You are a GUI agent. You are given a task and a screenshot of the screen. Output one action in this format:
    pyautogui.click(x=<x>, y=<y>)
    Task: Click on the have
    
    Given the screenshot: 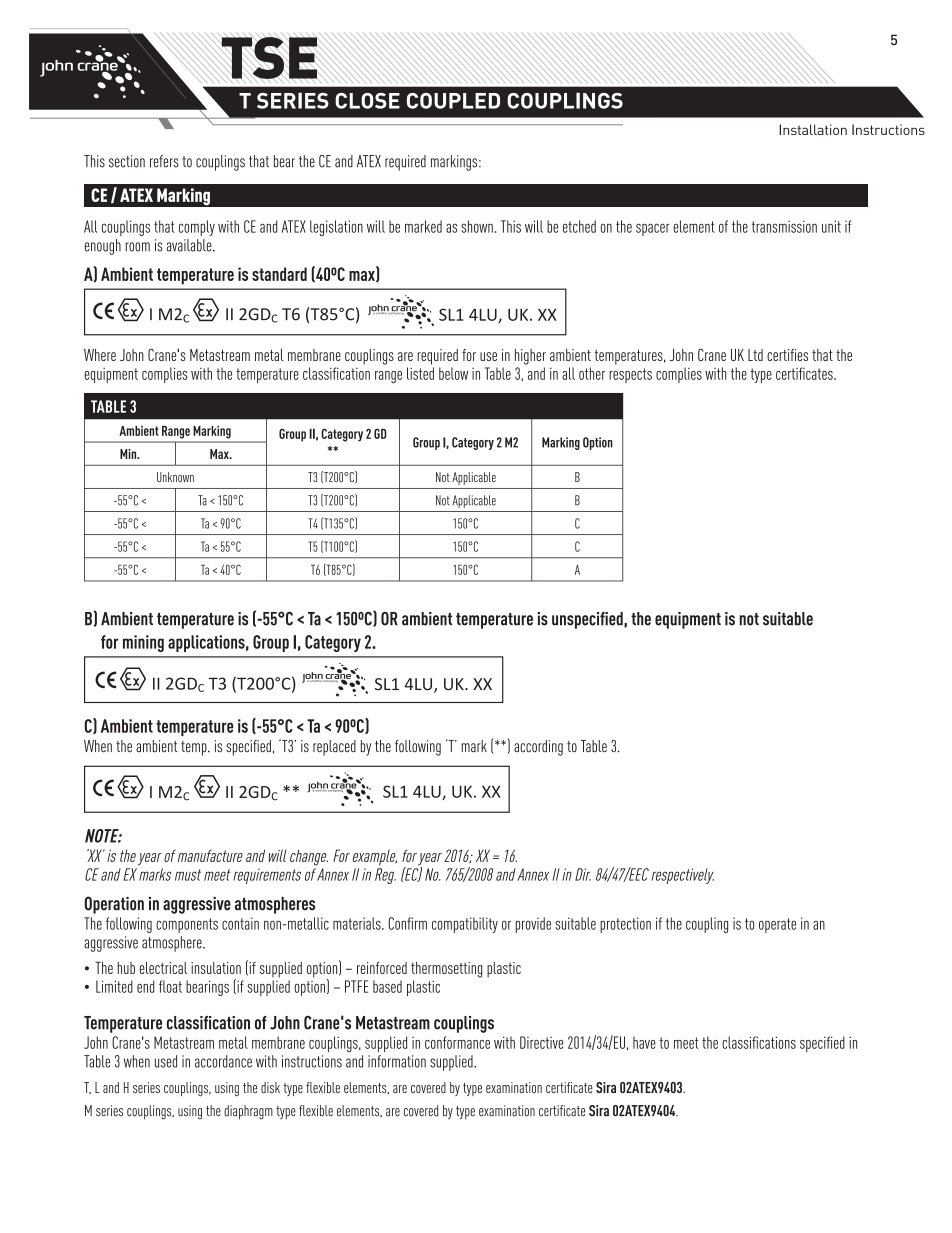 What is the action you would take?
    pyautogui.click(x=644, y=1042)
